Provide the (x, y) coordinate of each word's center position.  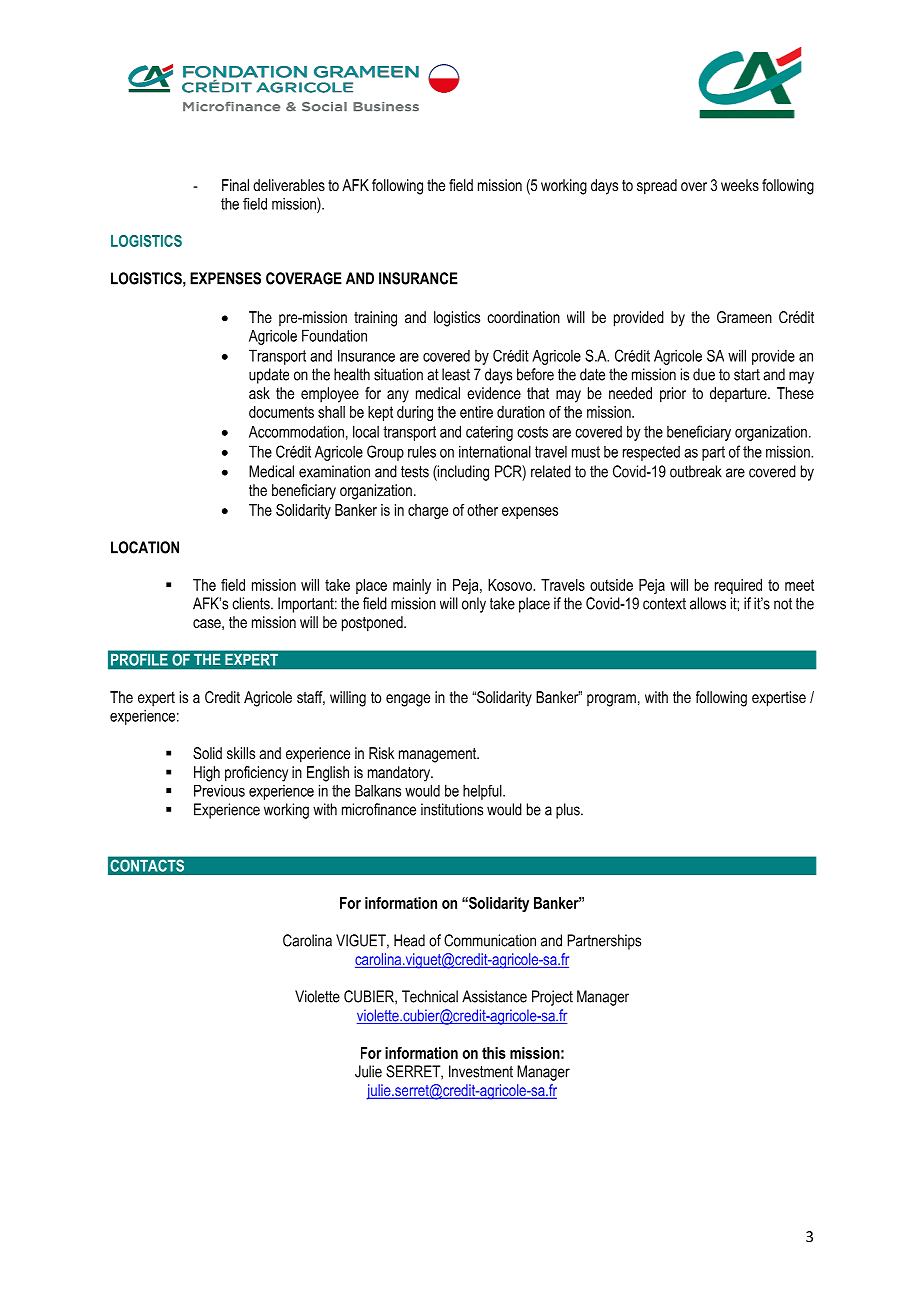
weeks (740, 185)
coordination (523, 317)
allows (708, 603)
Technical (430, 996)
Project (552, 998)
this (494, 1053)
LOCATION (145, 547)
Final (235, 185)
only (474, 605)
